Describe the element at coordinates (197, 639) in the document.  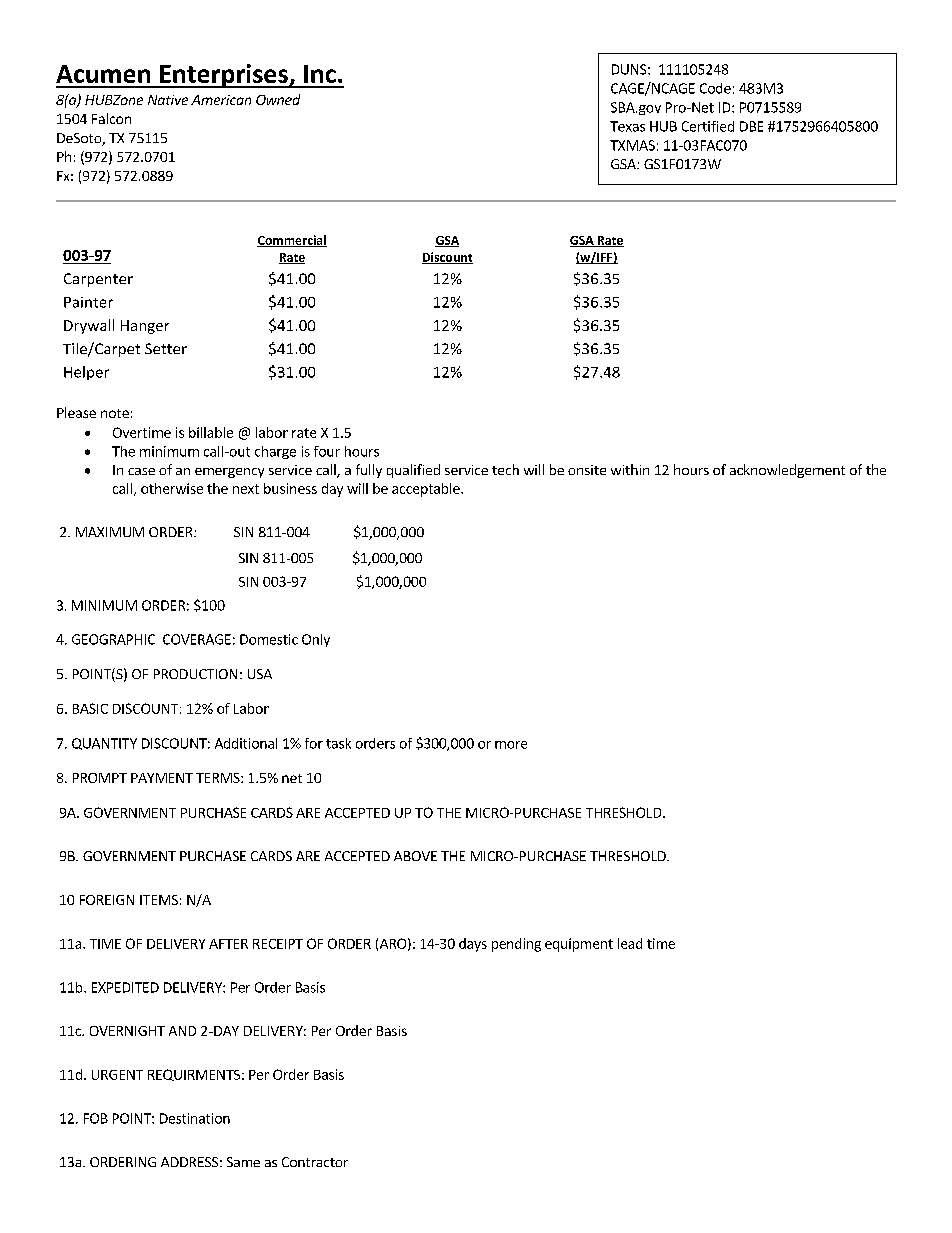
I see `COVERAGE` at that location.
